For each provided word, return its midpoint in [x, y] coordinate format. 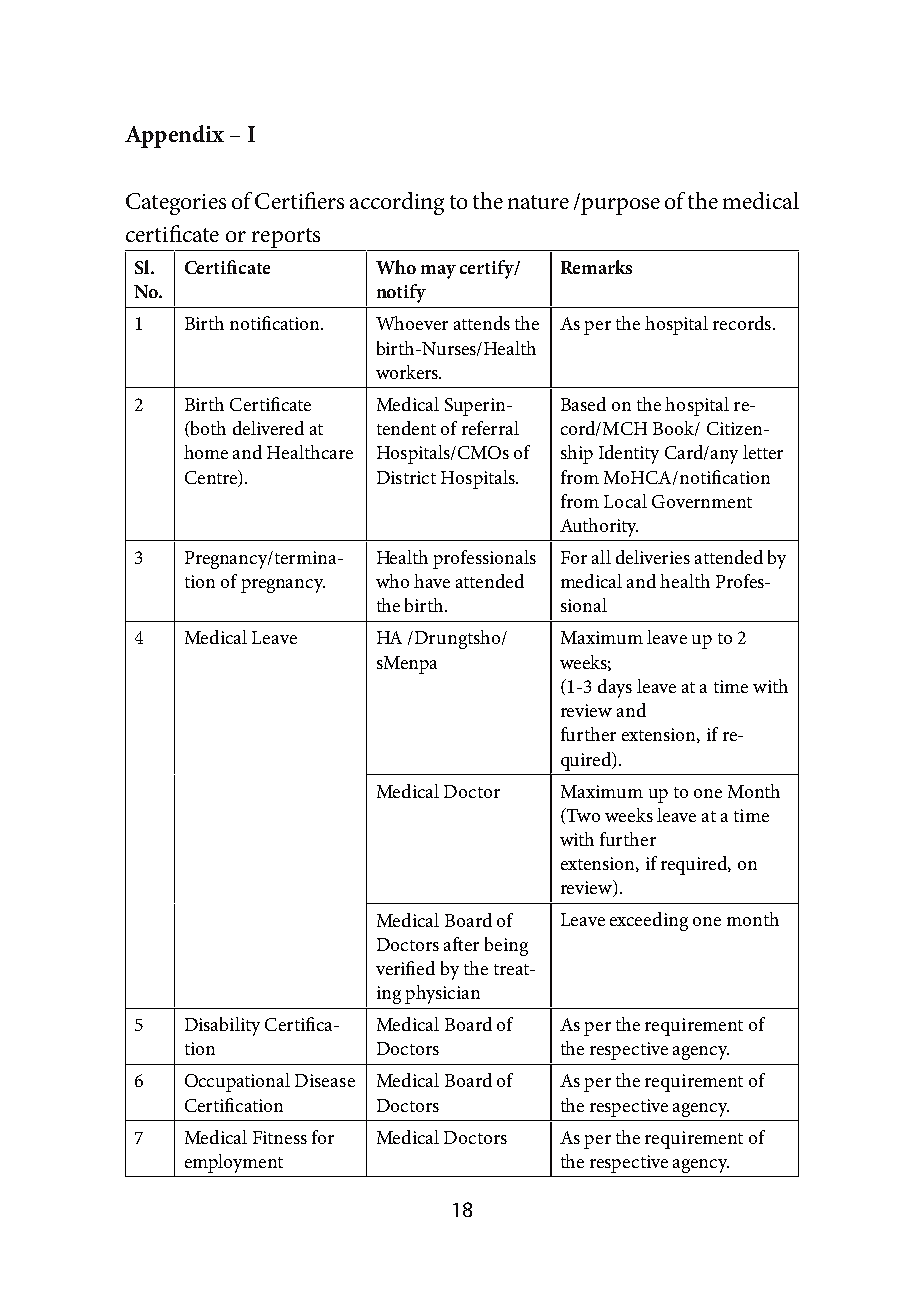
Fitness [280, 1137]
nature [538, 202]
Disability [222, 1026]
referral [490, 428]
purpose [620, 206]
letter [763, 452]
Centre [212, 478]
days [615, 688]
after [461, 944]
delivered [268, 428]
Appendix [174, 136]
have [432, 581]
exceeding [649, 921]
